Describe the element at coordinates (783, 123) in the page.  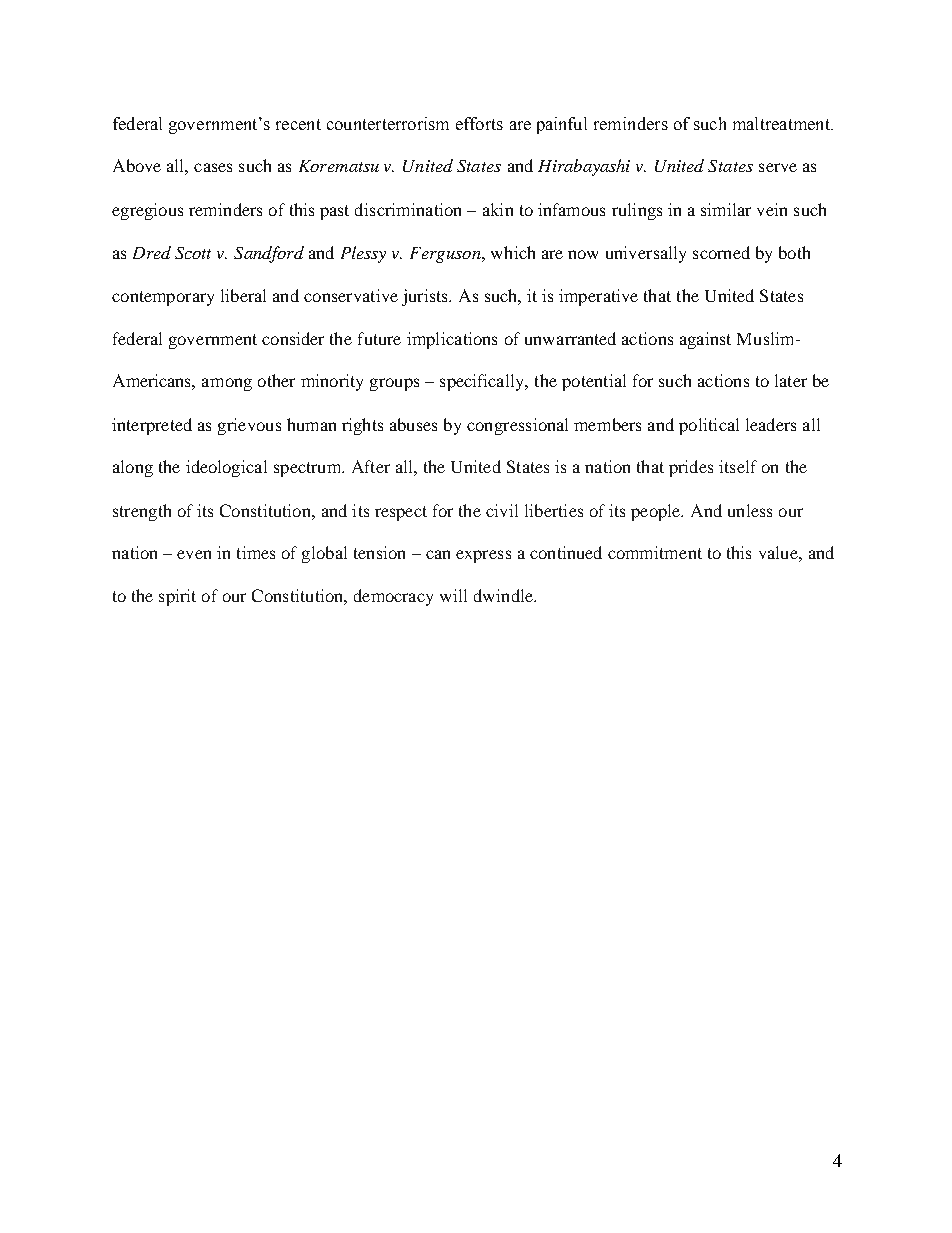
I see `maltreatment` at that location.
